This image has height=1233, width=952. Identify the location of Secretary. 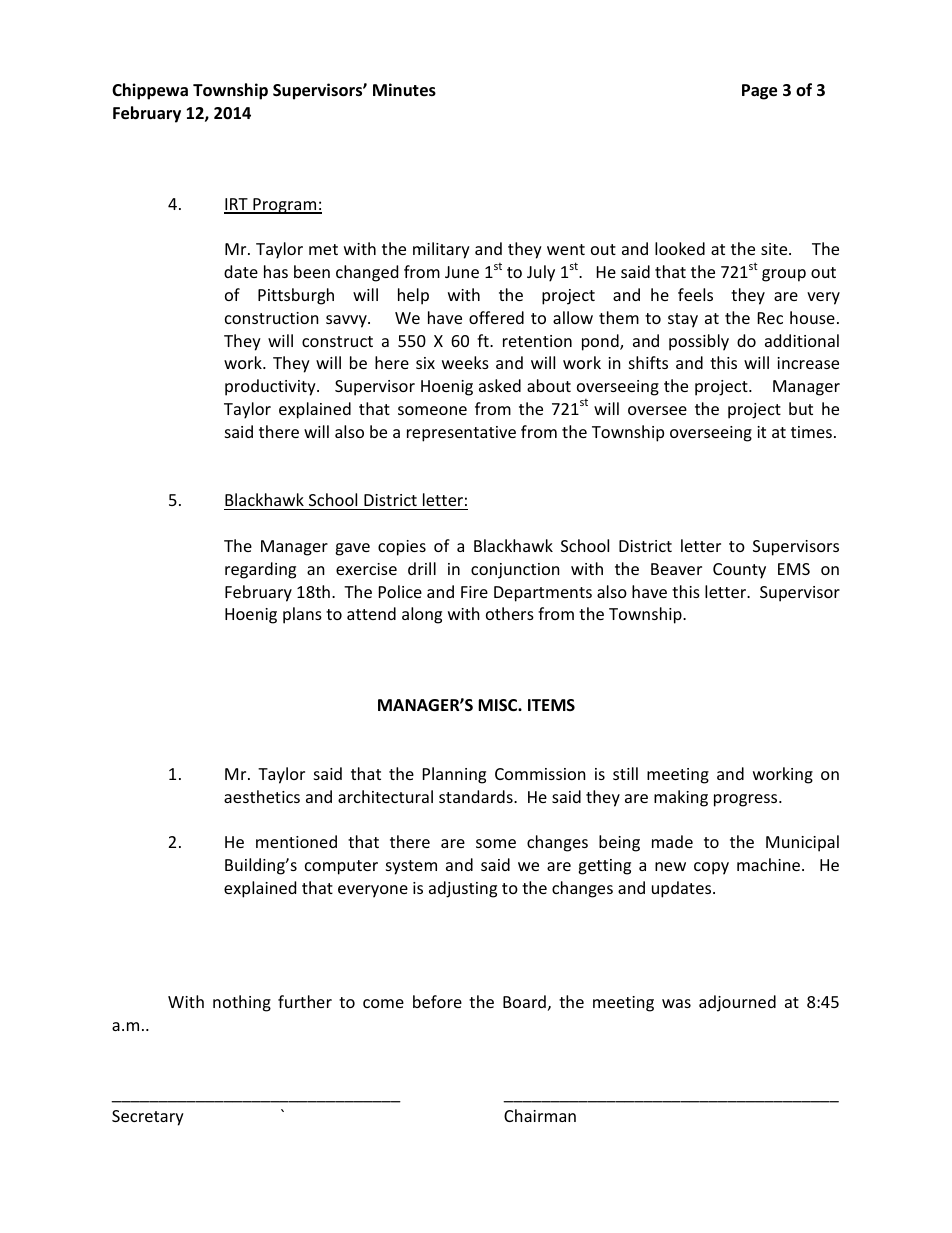
(148, 1118).
